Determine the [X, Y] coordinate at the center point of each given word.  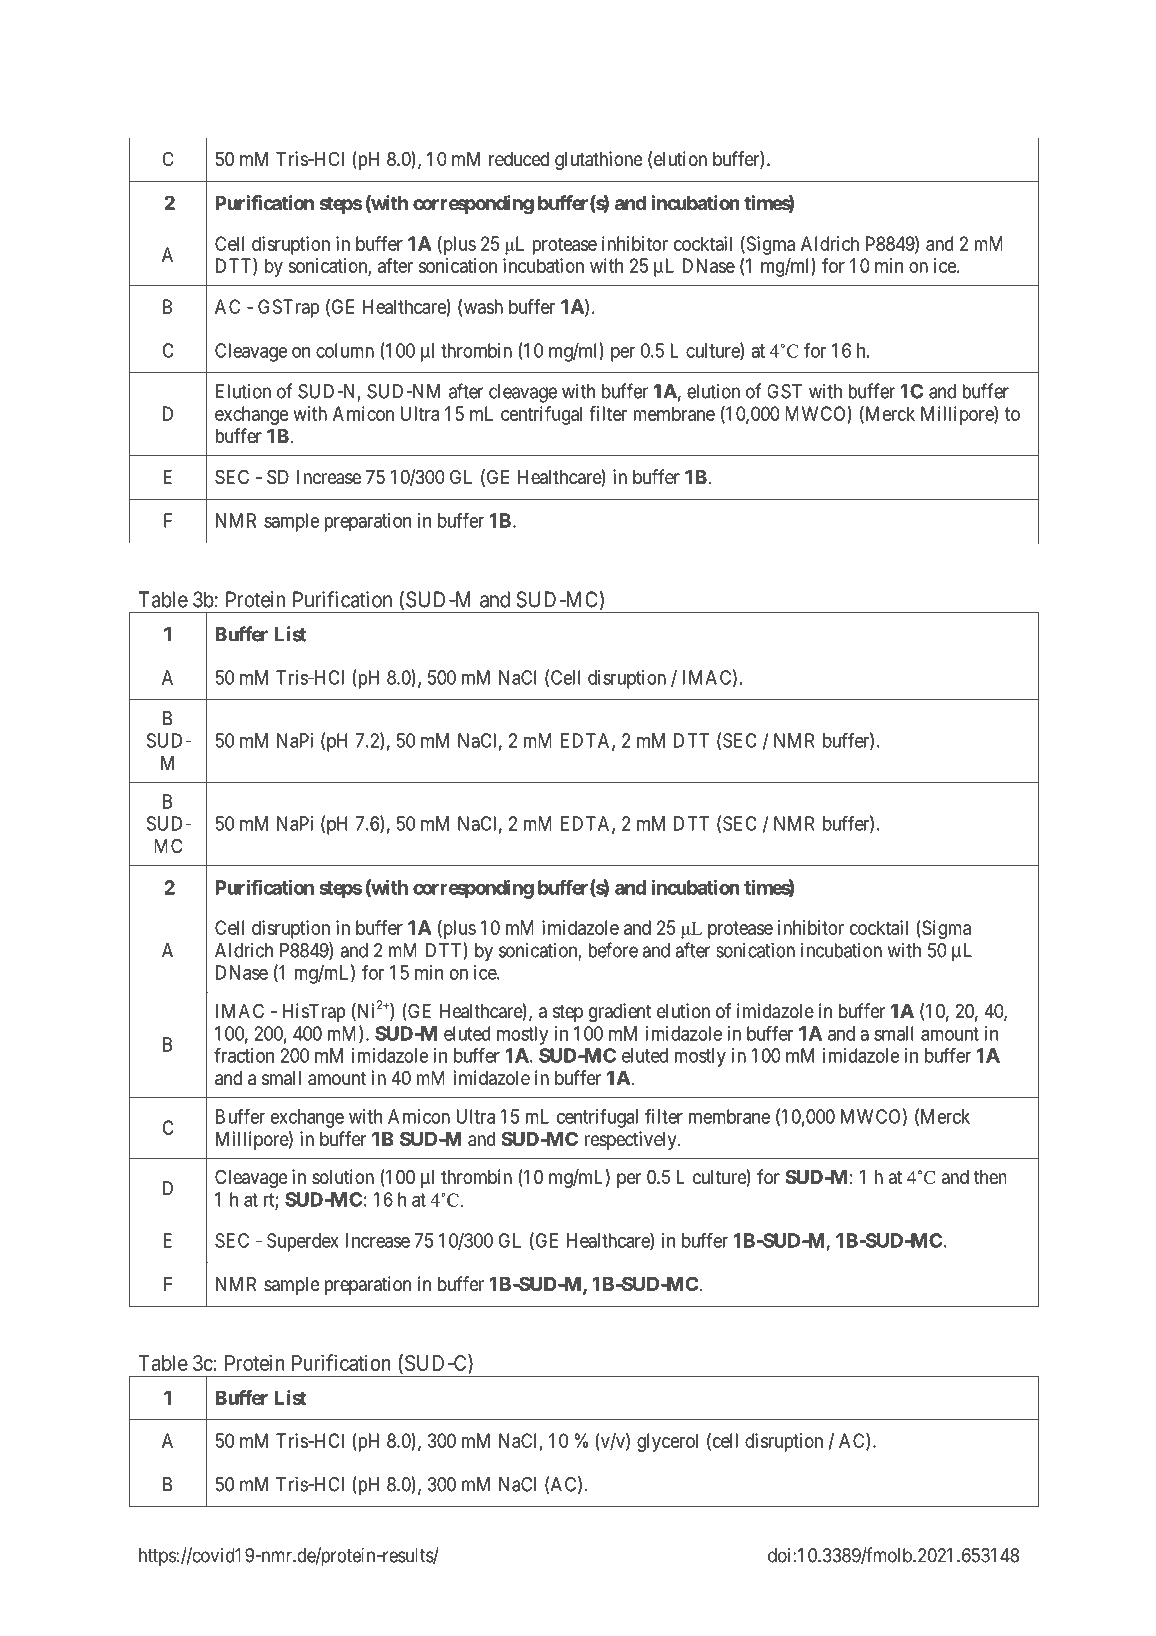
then [990, 1177]
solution [343, 1176]
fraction [244, 1055]
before [613, 950]
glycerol [667, 1442]
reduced [519, 159]
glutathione [598, 160]
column [345, 350]
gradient [620, 1012]
